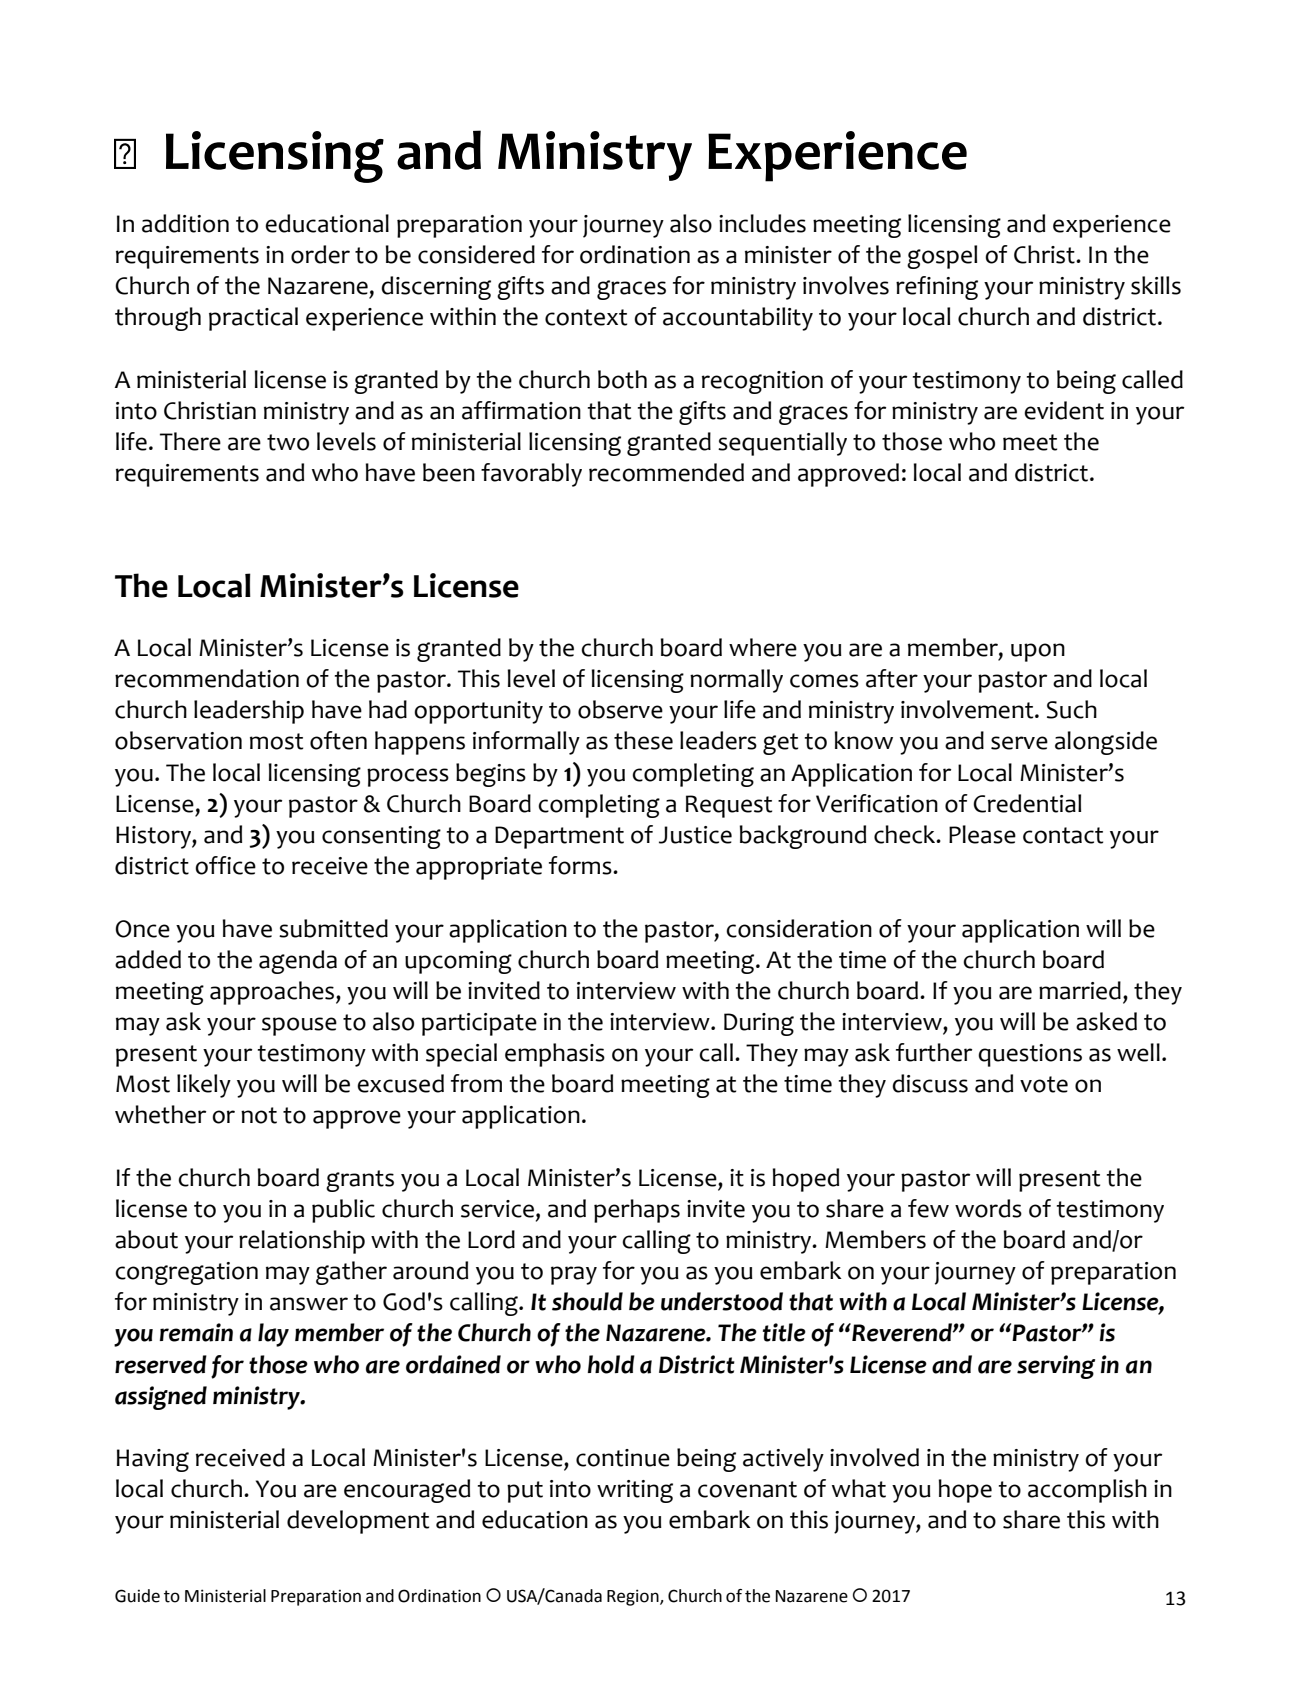 The width and height of the image is (1301, 1684). I want to click on recommendation, so click(207, 678).
